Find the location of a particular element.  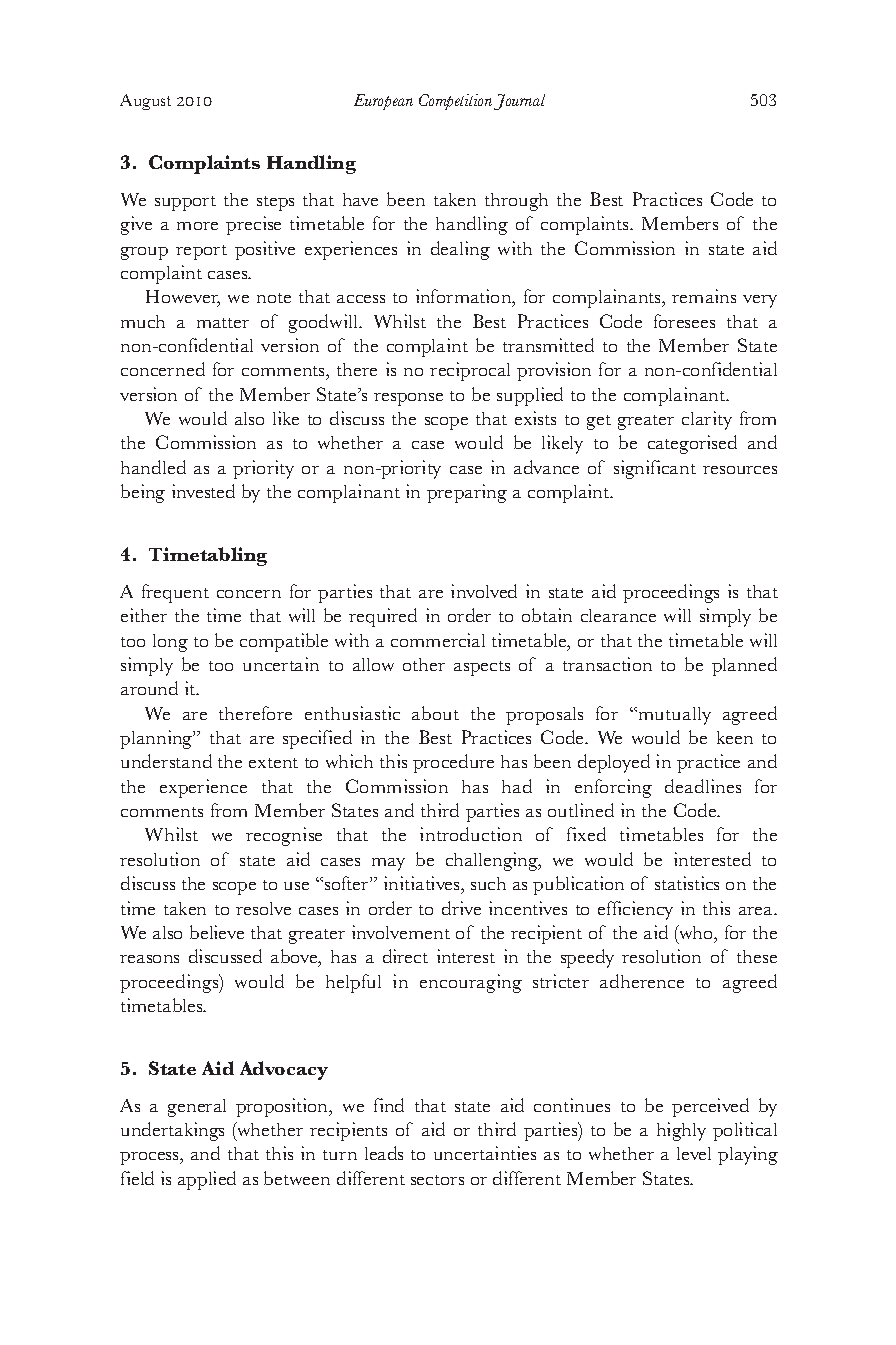

Competition is located at coordinates (455, 102).
